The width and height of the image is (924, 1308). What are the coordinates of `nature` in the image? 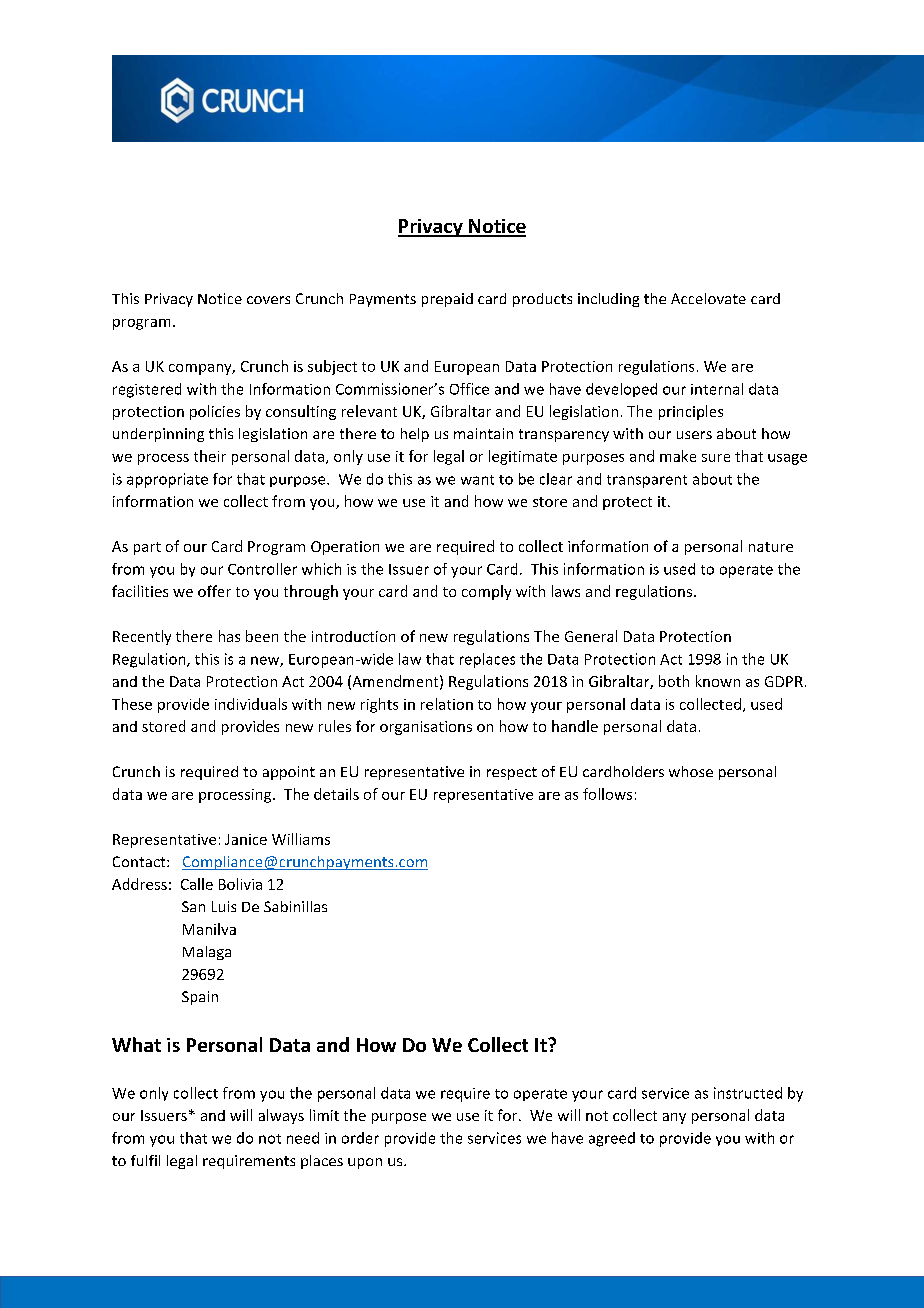 It's located at (771, 547).
